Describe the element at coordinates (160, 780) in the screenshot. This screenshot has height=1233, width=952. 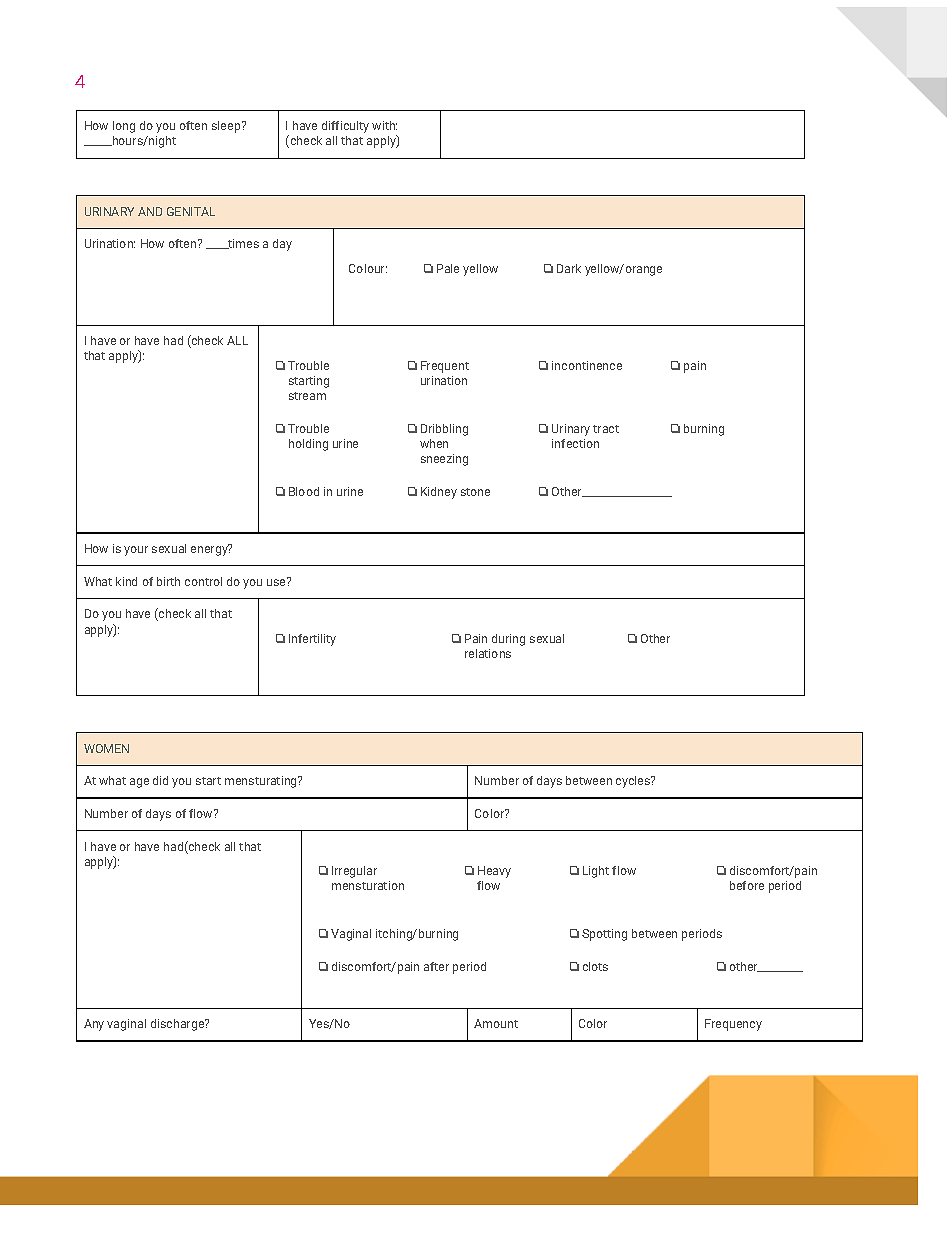
I see `did` at that location.
